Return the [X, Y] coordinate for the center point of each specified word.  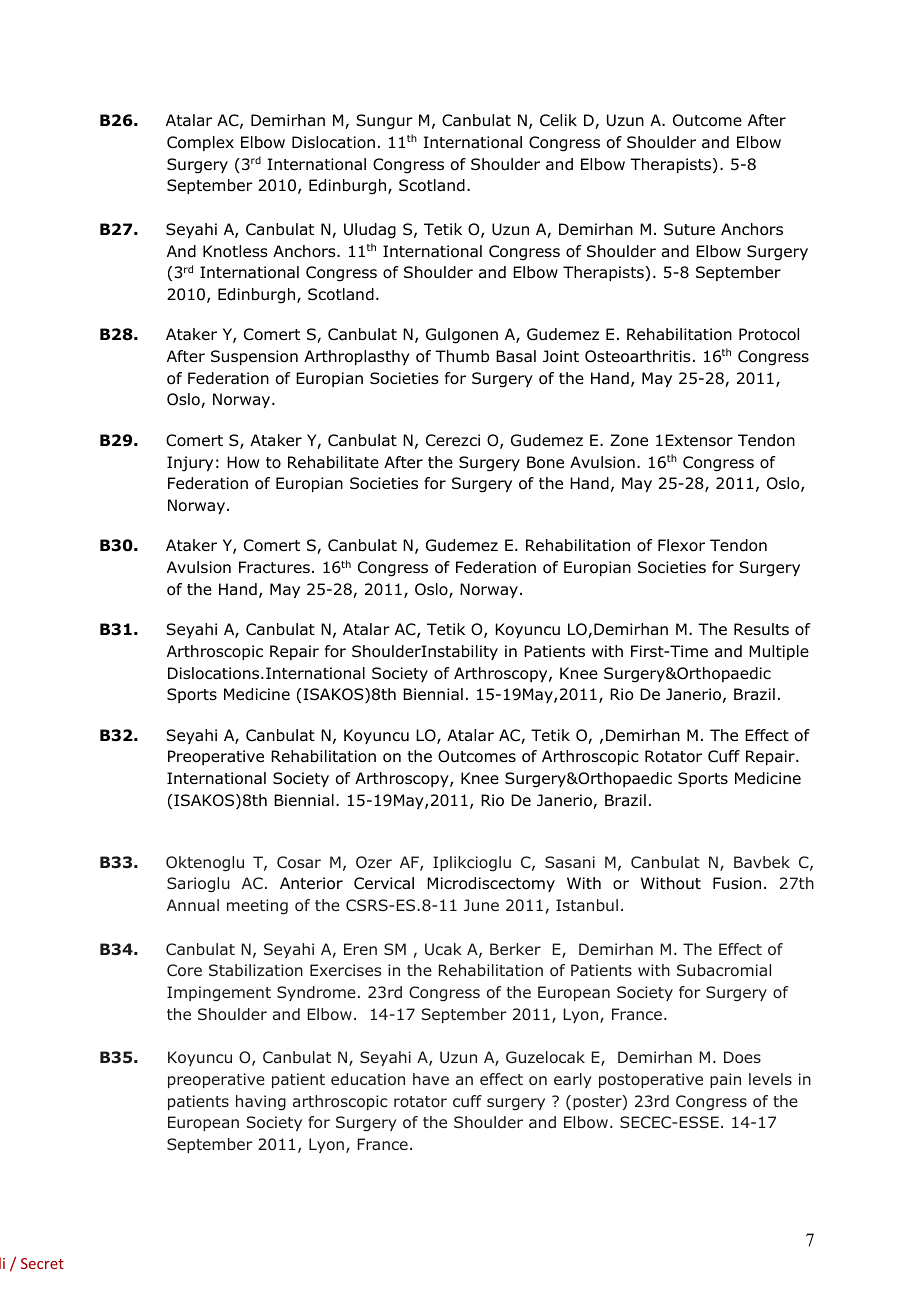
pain [725, 1080]
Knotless [235, 251]
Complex [200, 143]
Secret [42, 1263]
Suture [689, 229]
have [431, 1079]
